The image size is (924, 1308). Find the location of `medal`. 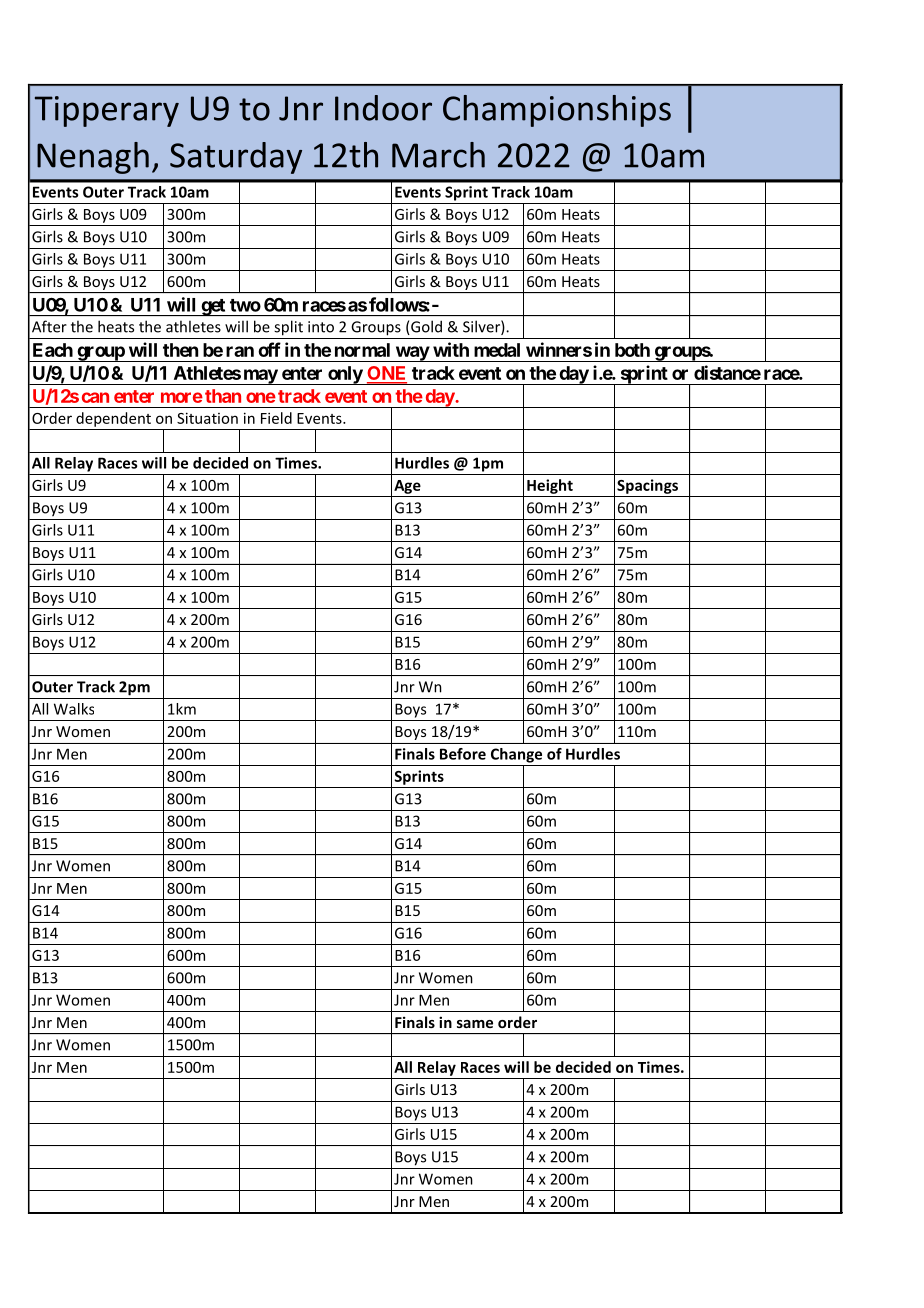

medal is located at coordinates (497, 350).
